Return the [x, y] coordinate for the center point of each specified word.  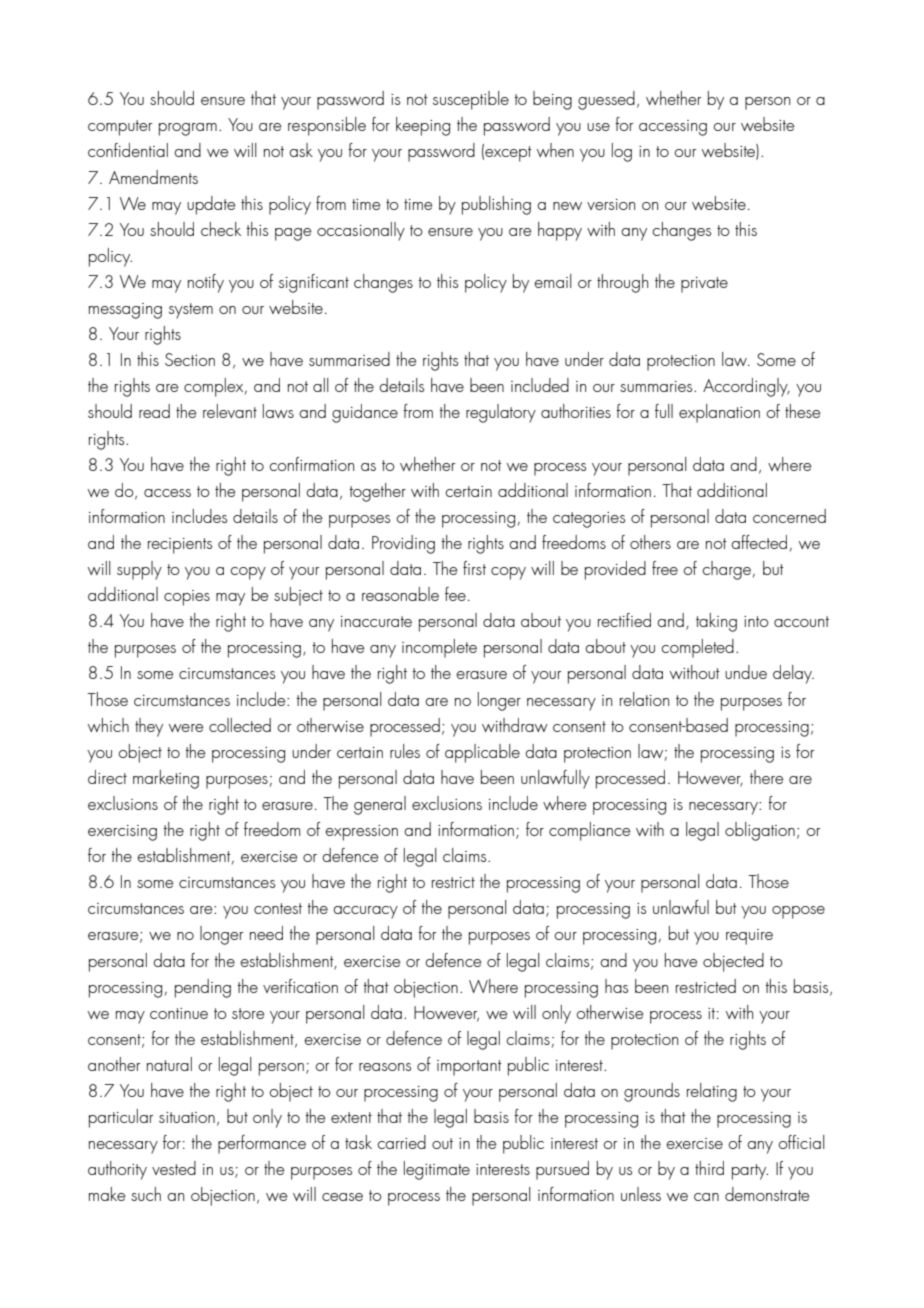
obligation [760, 831]
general [380, 805]
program [188, 129]
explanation [719, 413]
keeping [423, 126]
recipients [180, 546]
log [622, 152]
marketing [166, 779]
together [377, 492]
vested [174, 1168]
